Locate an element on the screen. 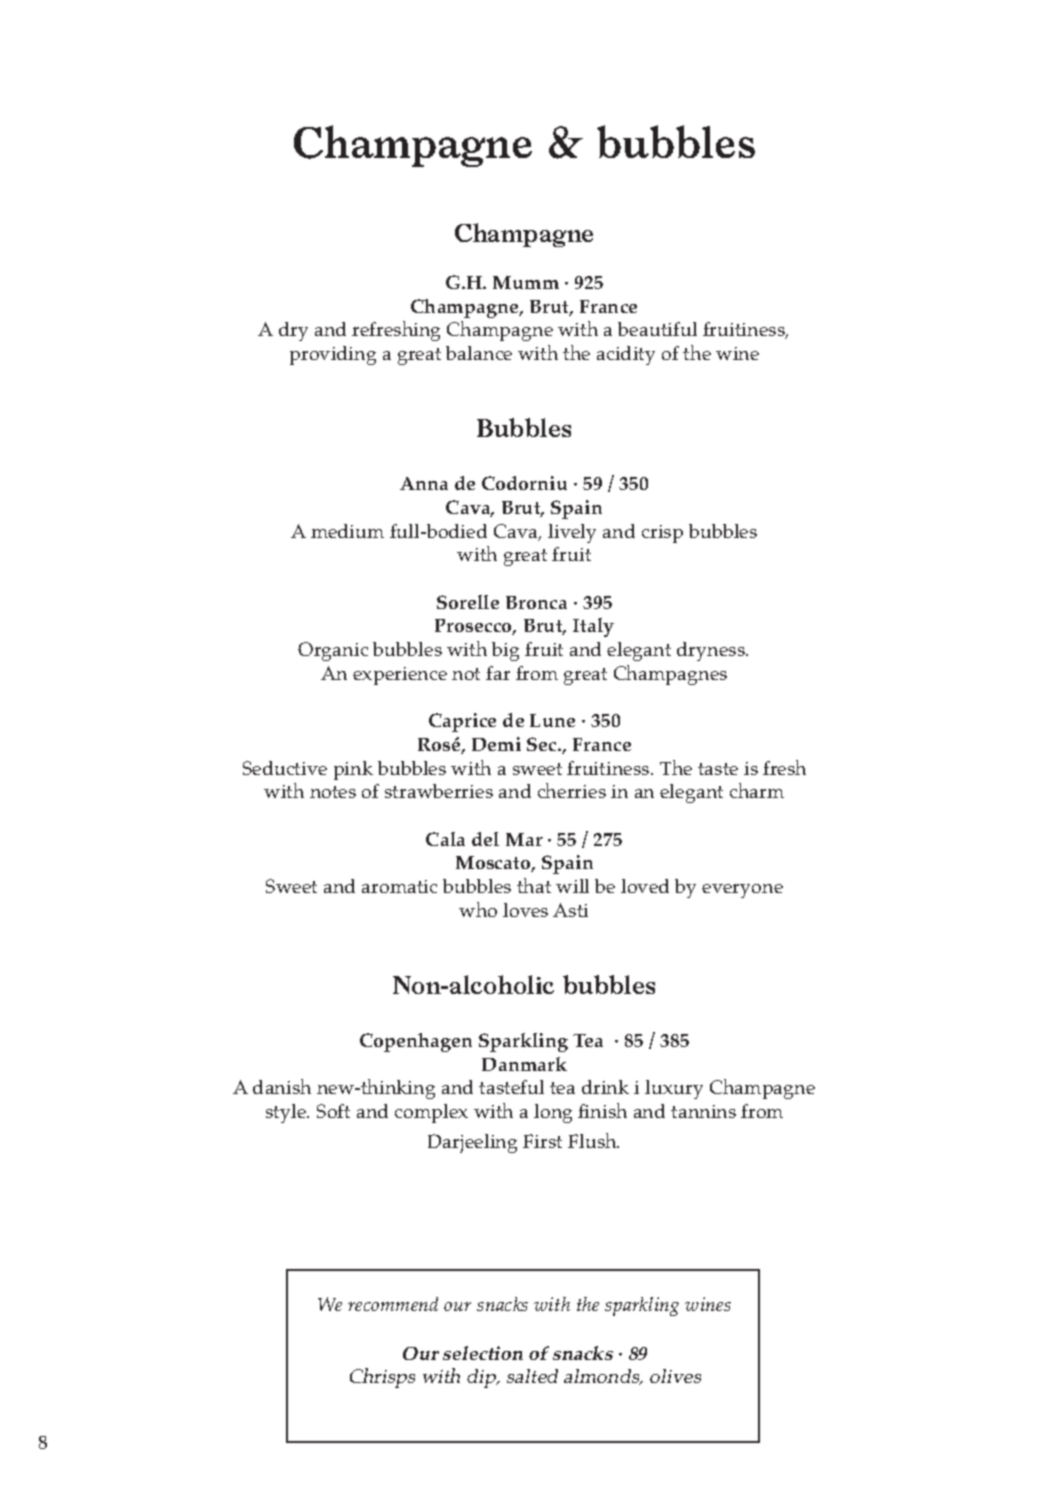 The height and width of the screenshot is (1488, 1052). providing is located at coordinates (333, 355).
